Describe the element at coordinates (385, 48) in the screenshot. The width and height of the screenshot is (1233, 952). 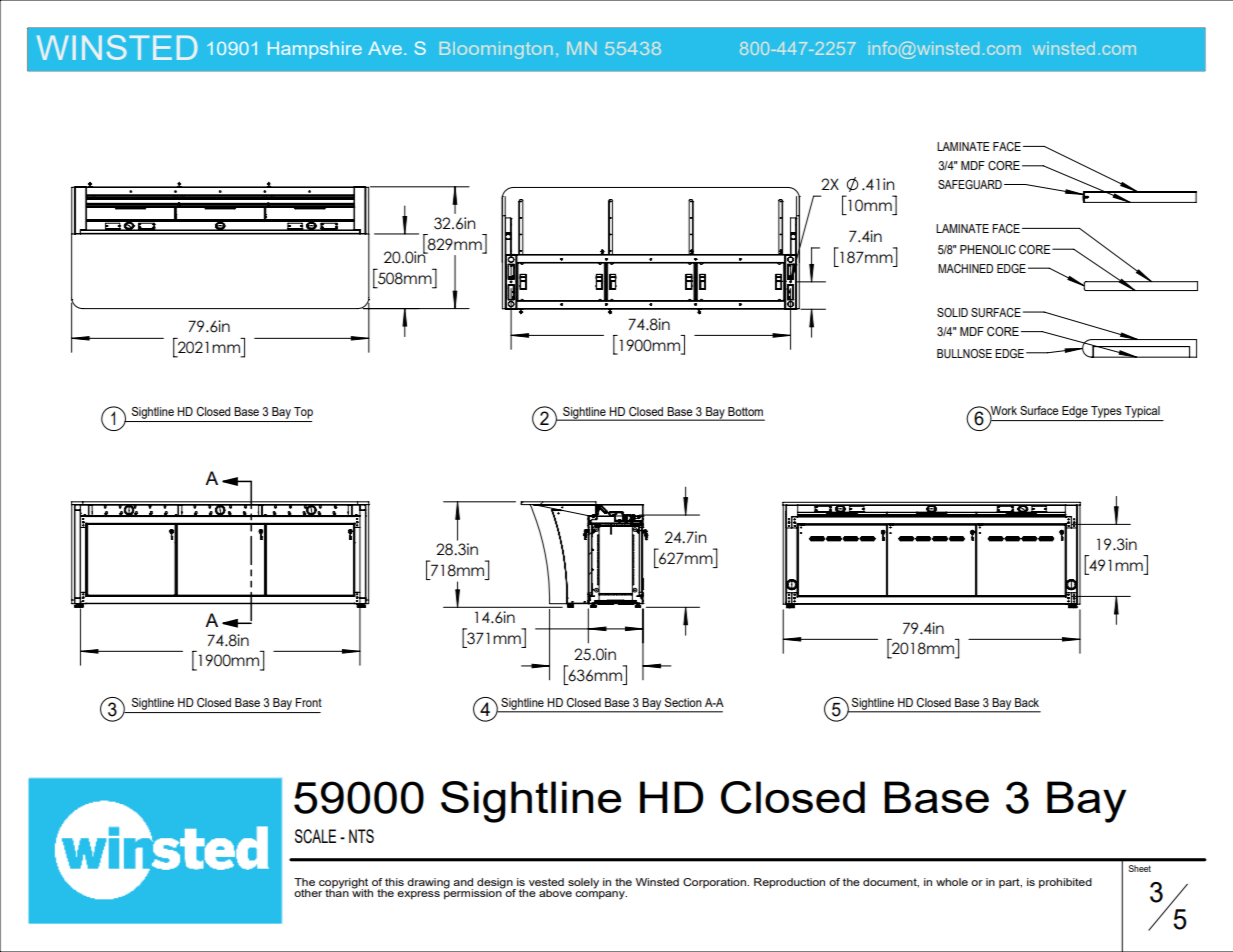
I see `Ave` at that location.
